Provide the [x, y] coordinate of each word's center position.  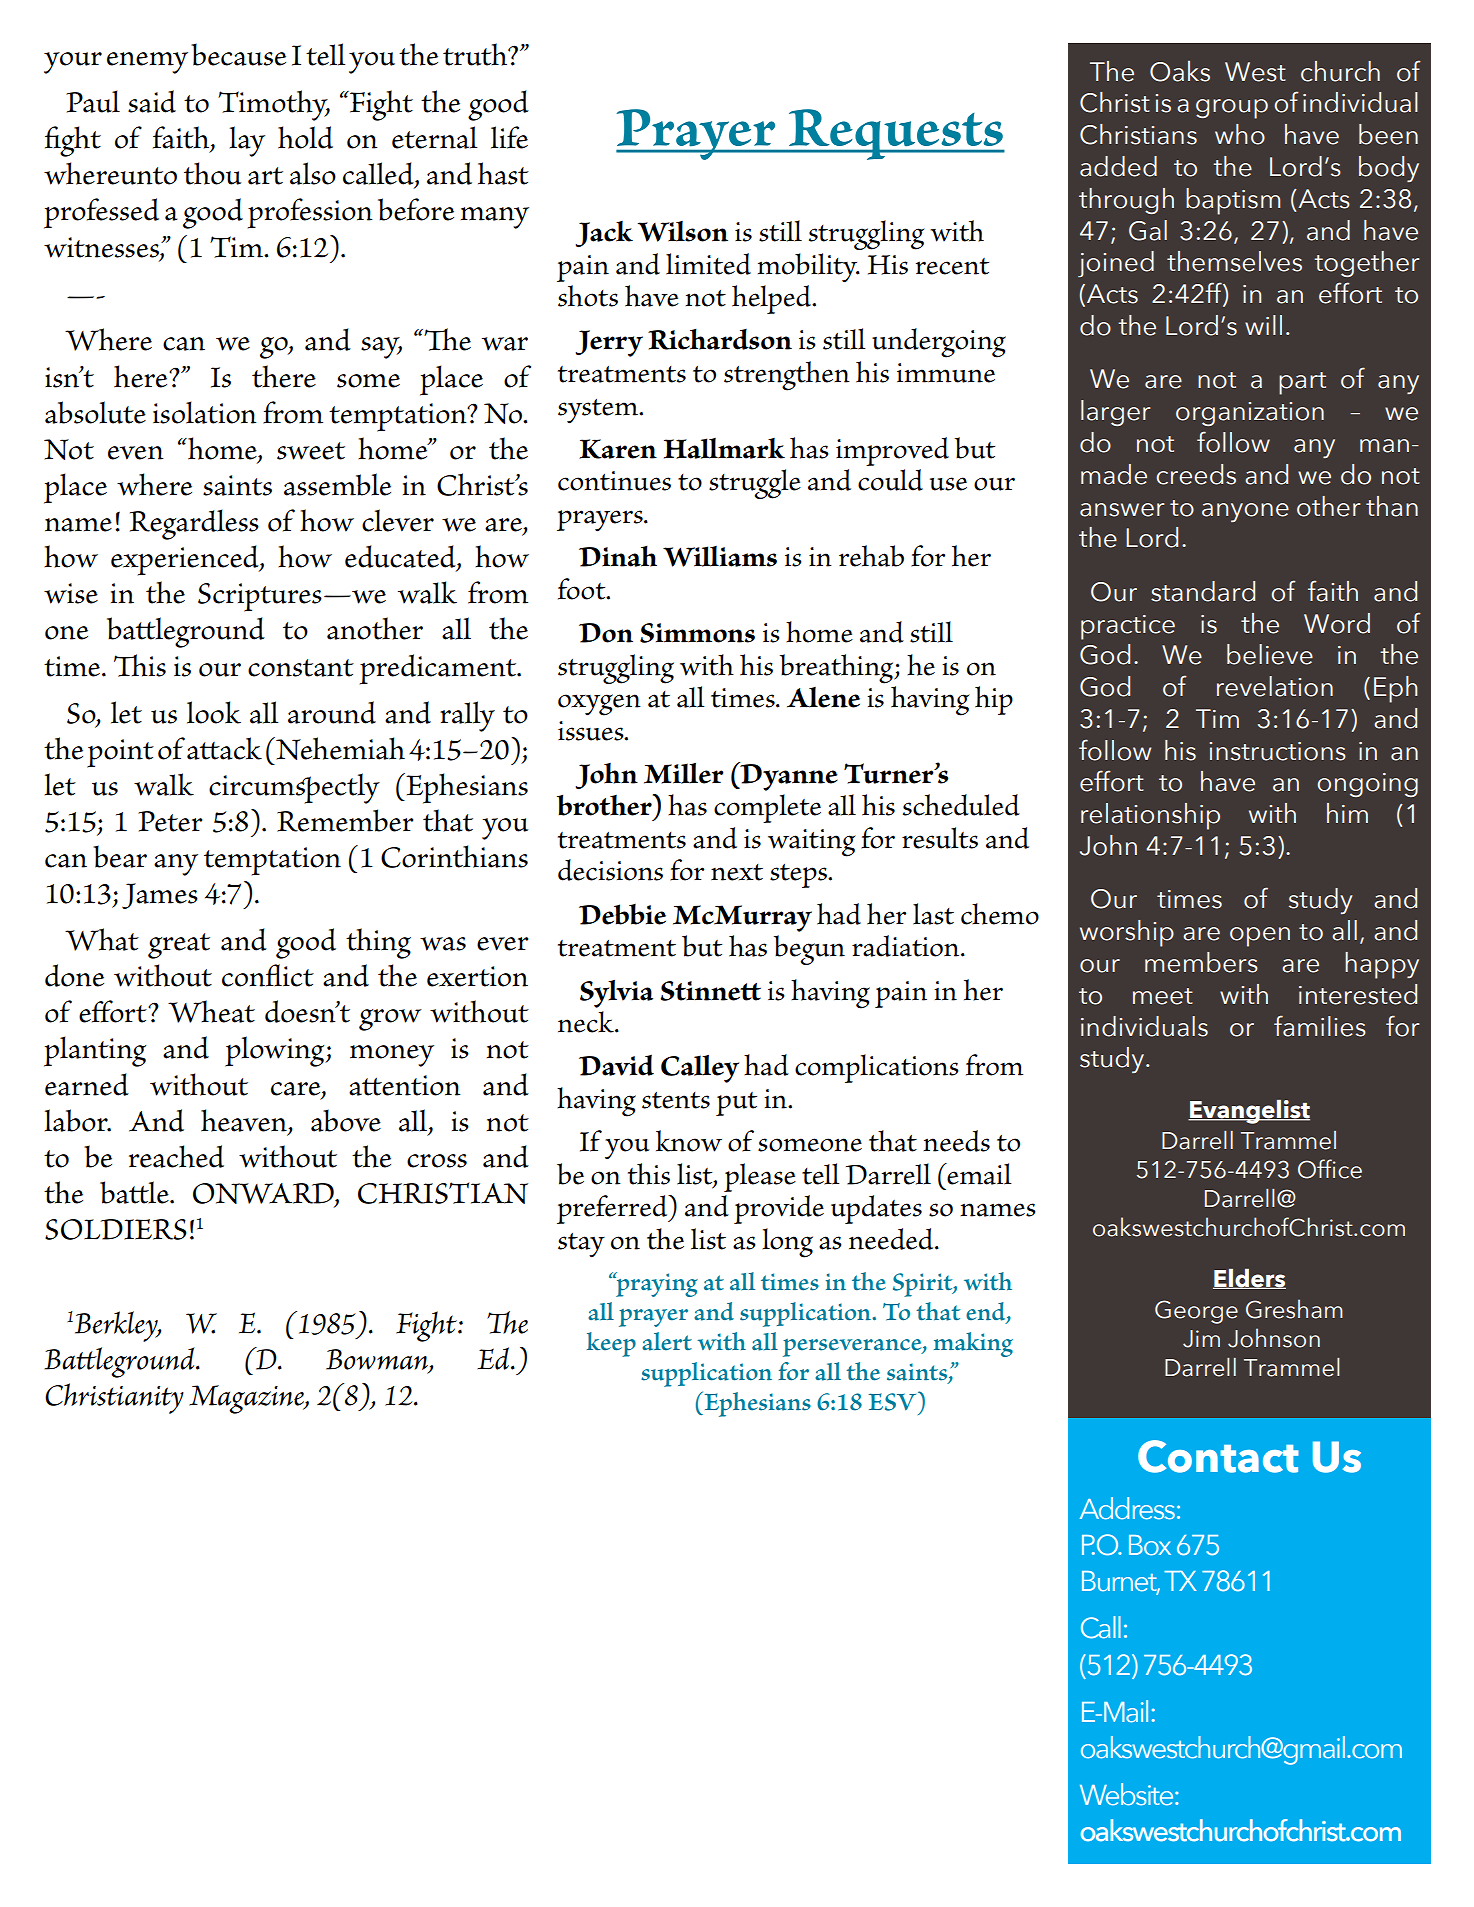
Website [1128, 1794]
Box [1150, 1545]
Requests [895, 134]
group [1232, 109]
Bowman [378, 1360]
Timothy [274, 105]
